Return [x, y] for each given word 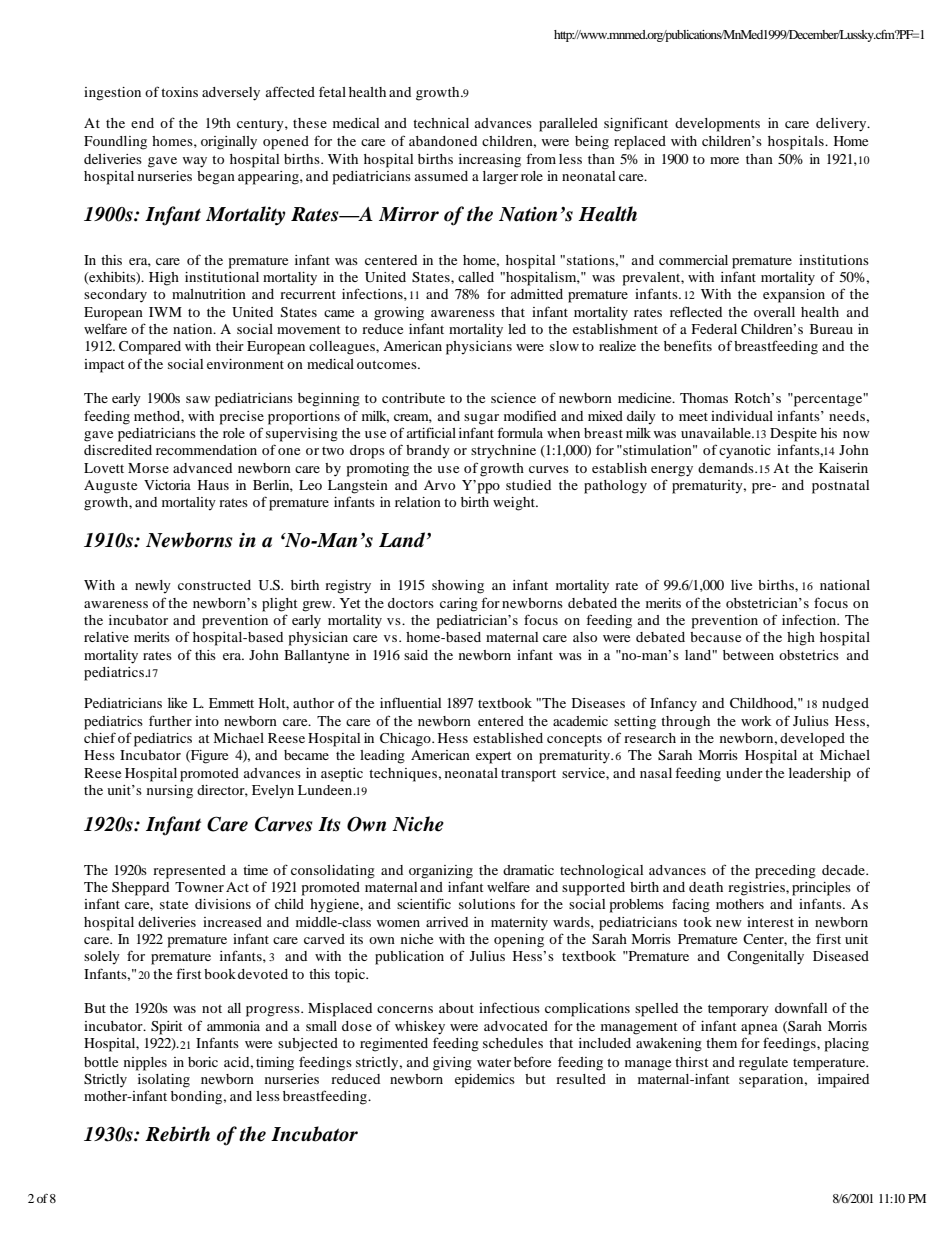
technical [441, 123]
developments [717, 125]
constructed [214, 585]
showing [458, 587]
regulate [763, 1064]
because [715, 637]
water [494, 1062]
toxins [179, 92]
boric [203, 1062]
